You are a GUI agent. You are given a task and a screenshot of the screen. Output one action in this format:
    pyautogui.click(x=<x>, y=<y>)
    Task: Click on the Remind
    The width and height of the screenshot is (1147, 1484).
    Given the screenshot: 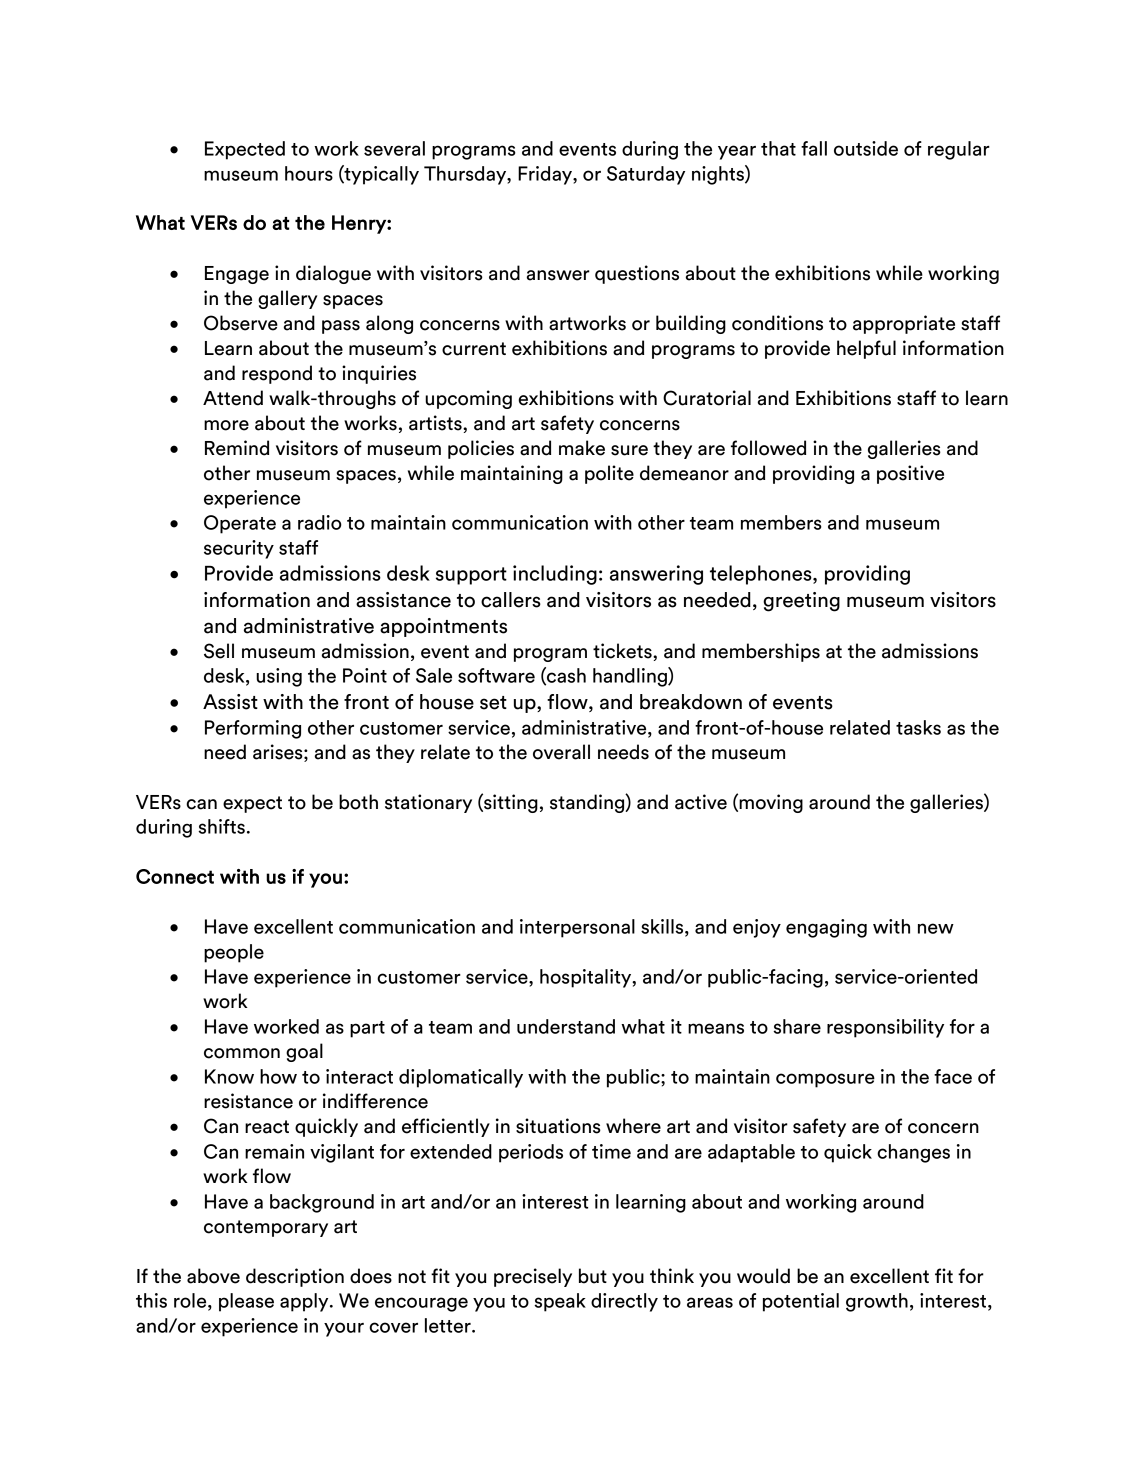 What is the action you would take?
    pyautogui.click(x=237, y=448)
